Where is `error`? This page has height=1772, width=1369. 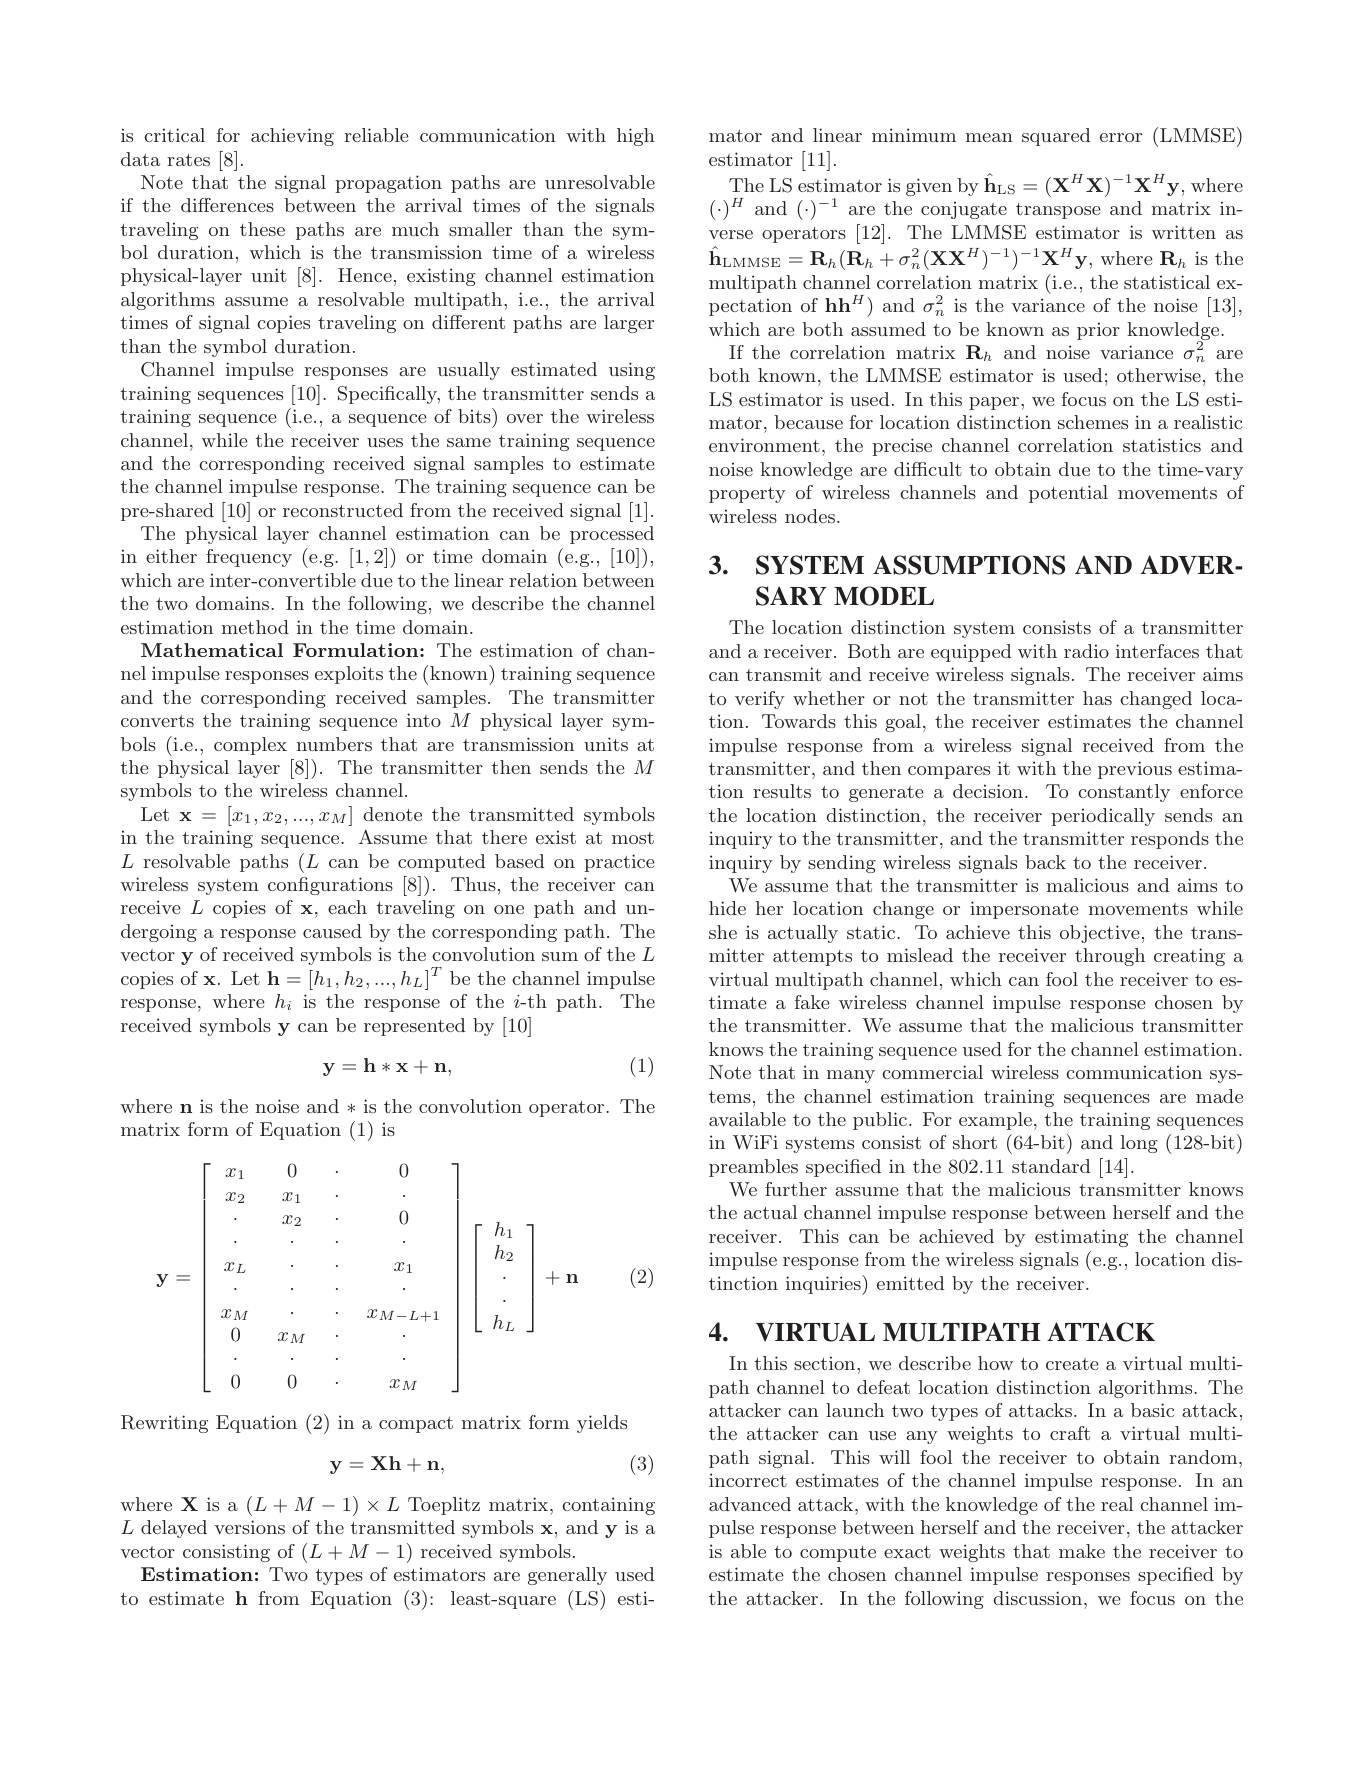 error is located at coordinates (1121, 137).
